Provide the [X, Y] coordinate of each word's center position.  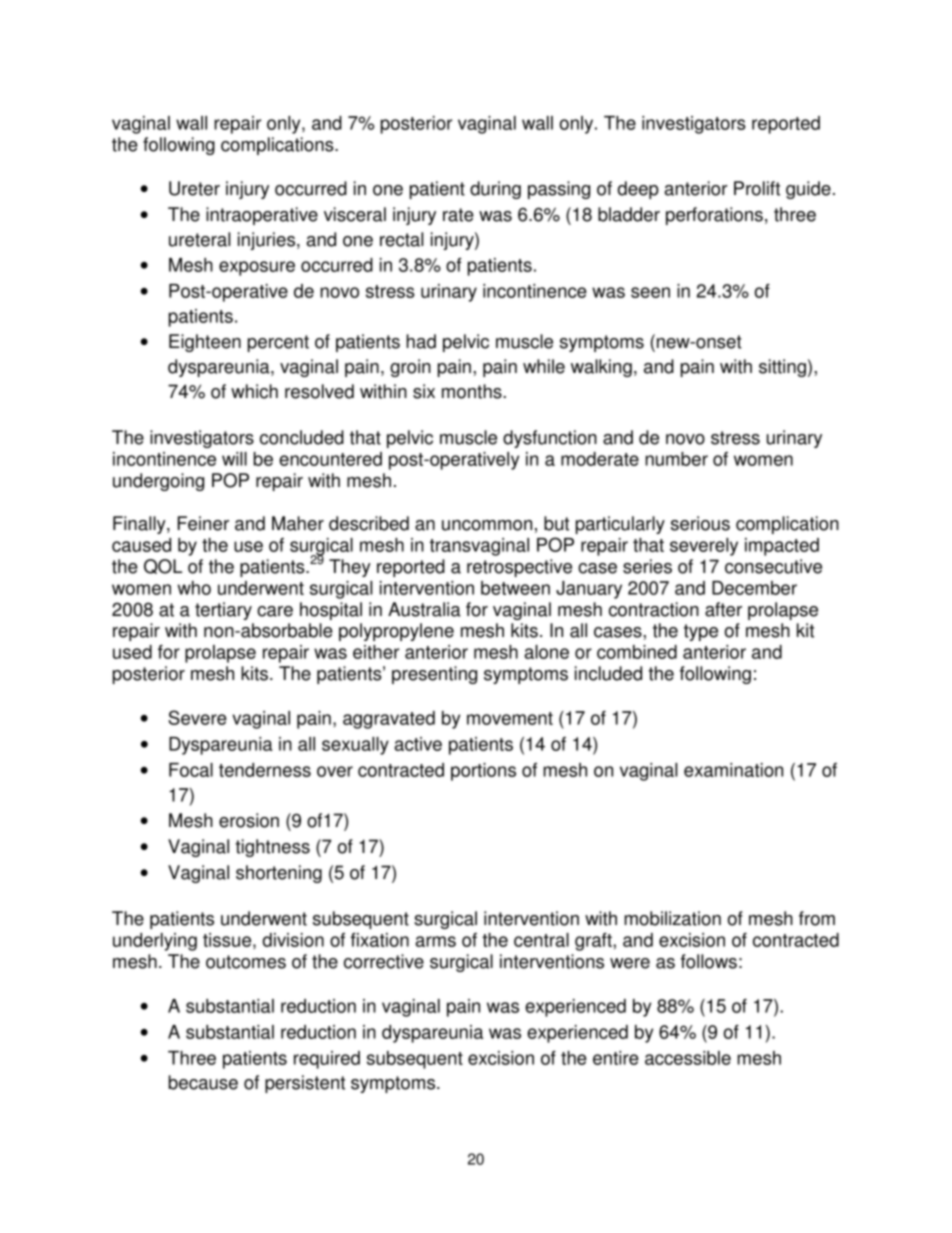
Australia [424, 609]
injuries [268, 241]
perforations [714, 216]
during [495, 190]
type [701, 632]
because [203, 1082]
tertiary [223, 611]
